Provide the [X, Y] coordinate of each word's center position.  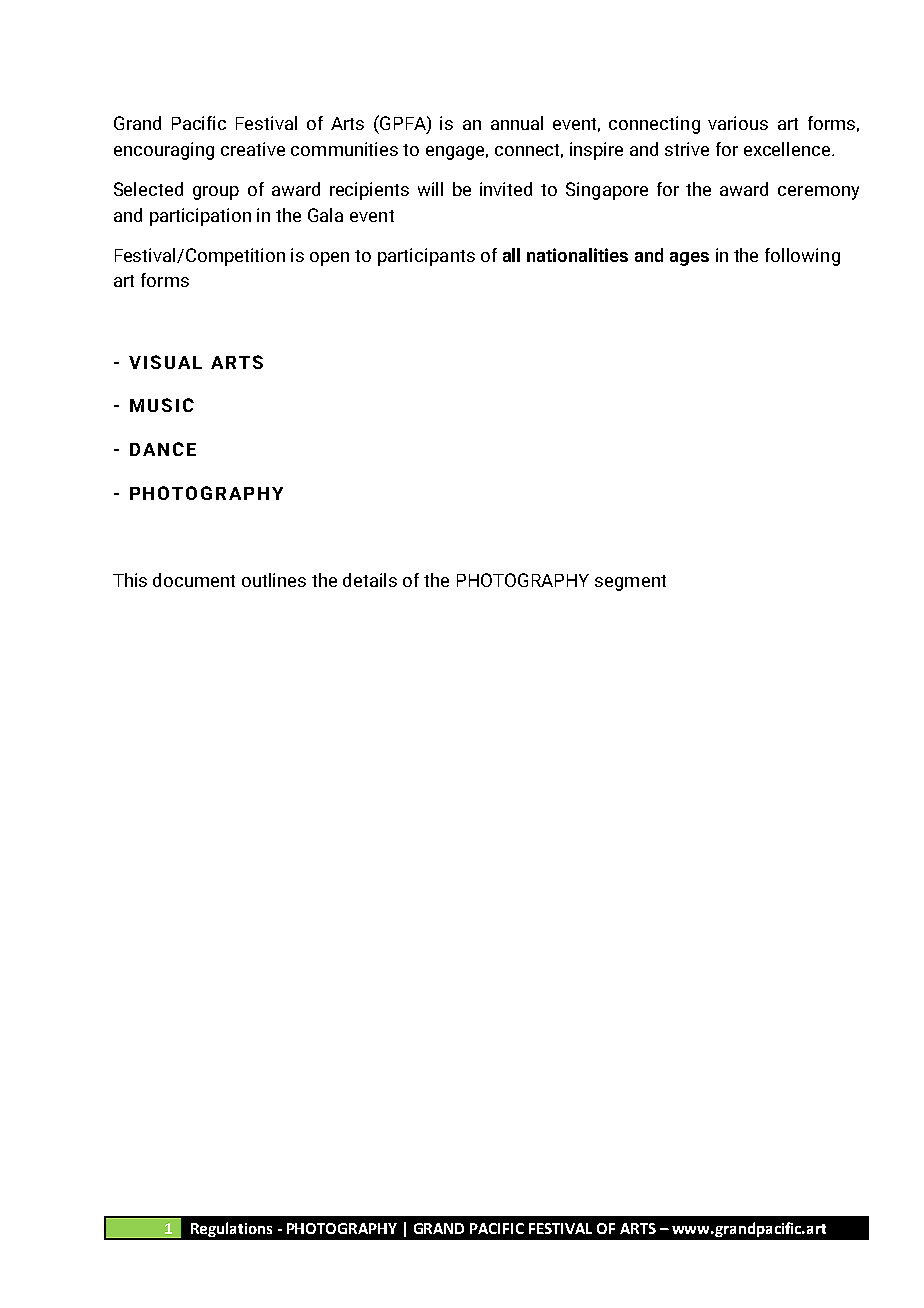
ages [689, 259]
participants [426, 257]
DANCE [163, 449]
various [738, 123]
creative [253, 149]
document [194, 580]
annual [517, 123]
